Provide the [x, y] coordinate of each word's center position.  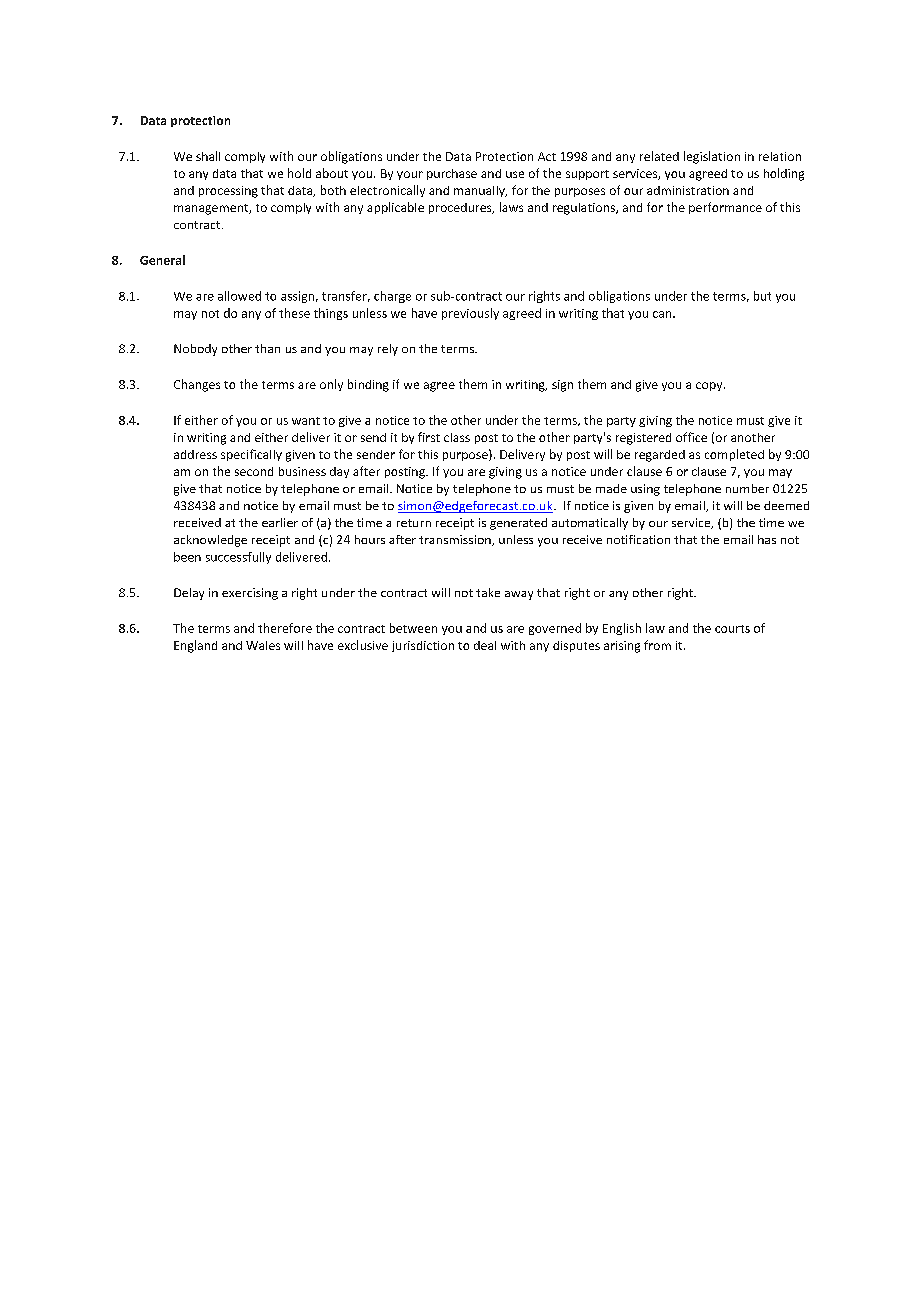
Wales [263, 645]
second [254, 471]
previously [470, 314]
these [294, 313]
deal [485, 645]
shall [208, 156]
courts [732, 629]
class [457, 437]
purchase [452, 174]
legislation [712, 157]
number [747, 488]
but [762, 296]
